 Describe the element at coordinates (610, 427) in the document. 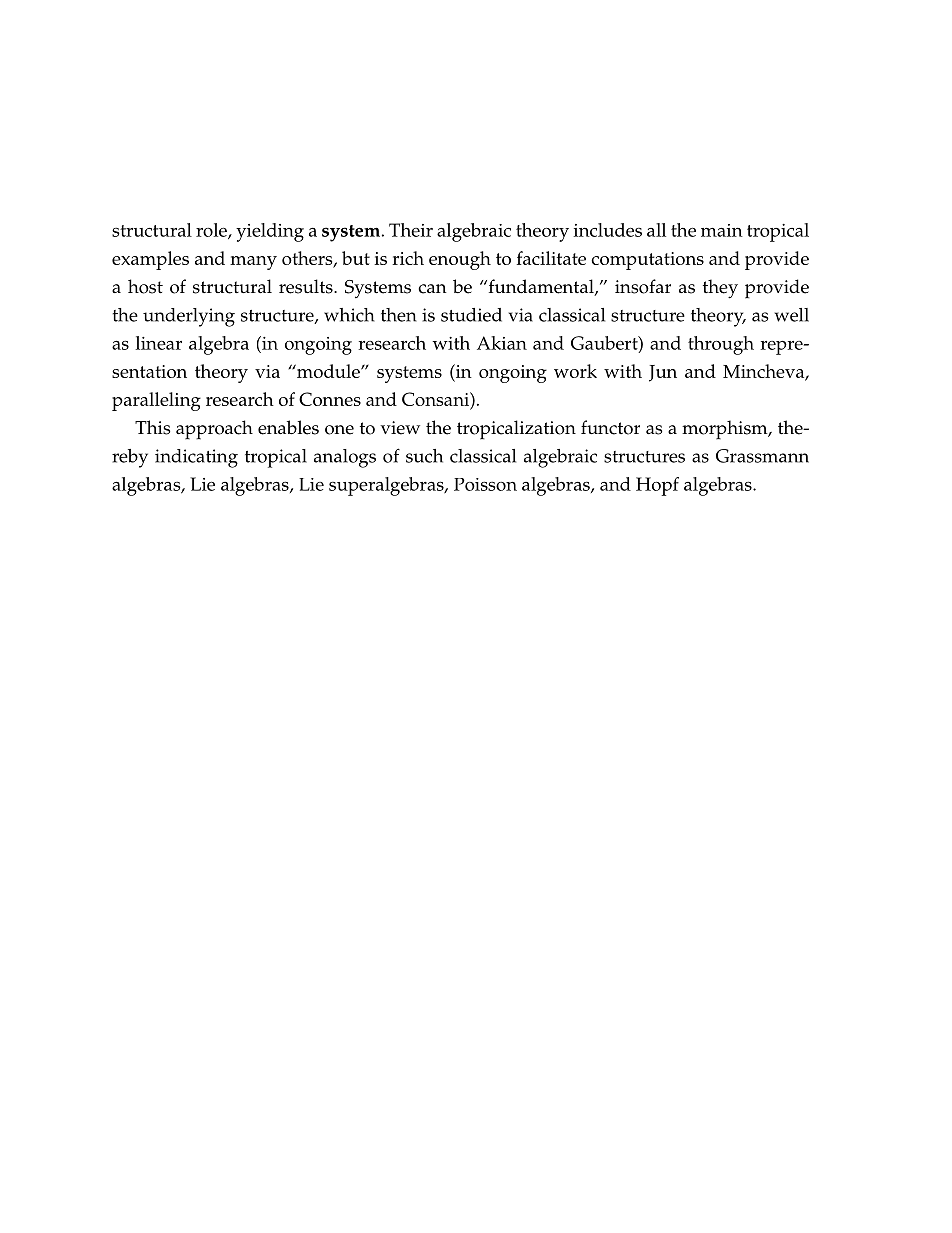

I see `functor` at that location.
